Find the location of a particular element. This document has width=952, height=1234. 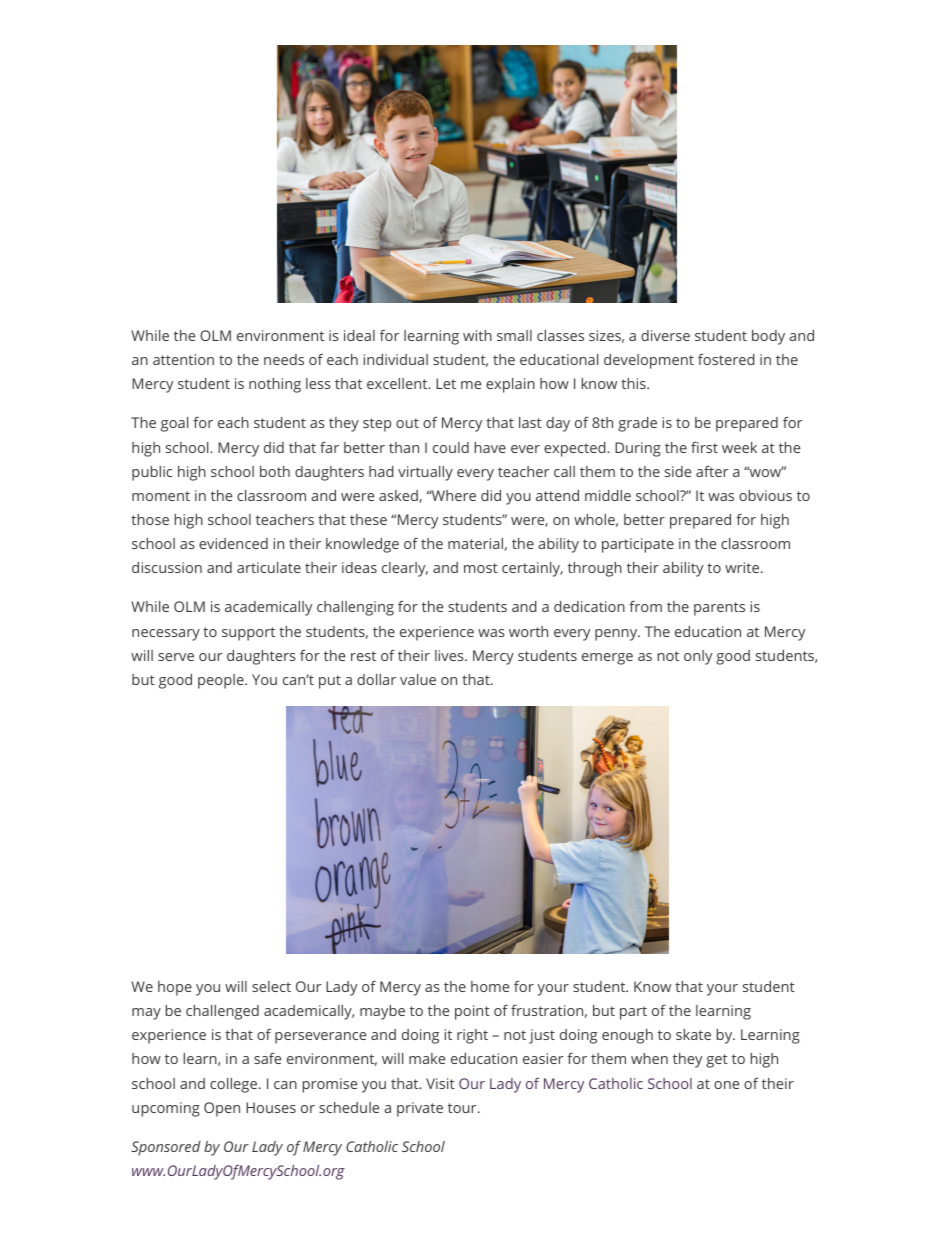

Let is located at coordinates (446, 383).
